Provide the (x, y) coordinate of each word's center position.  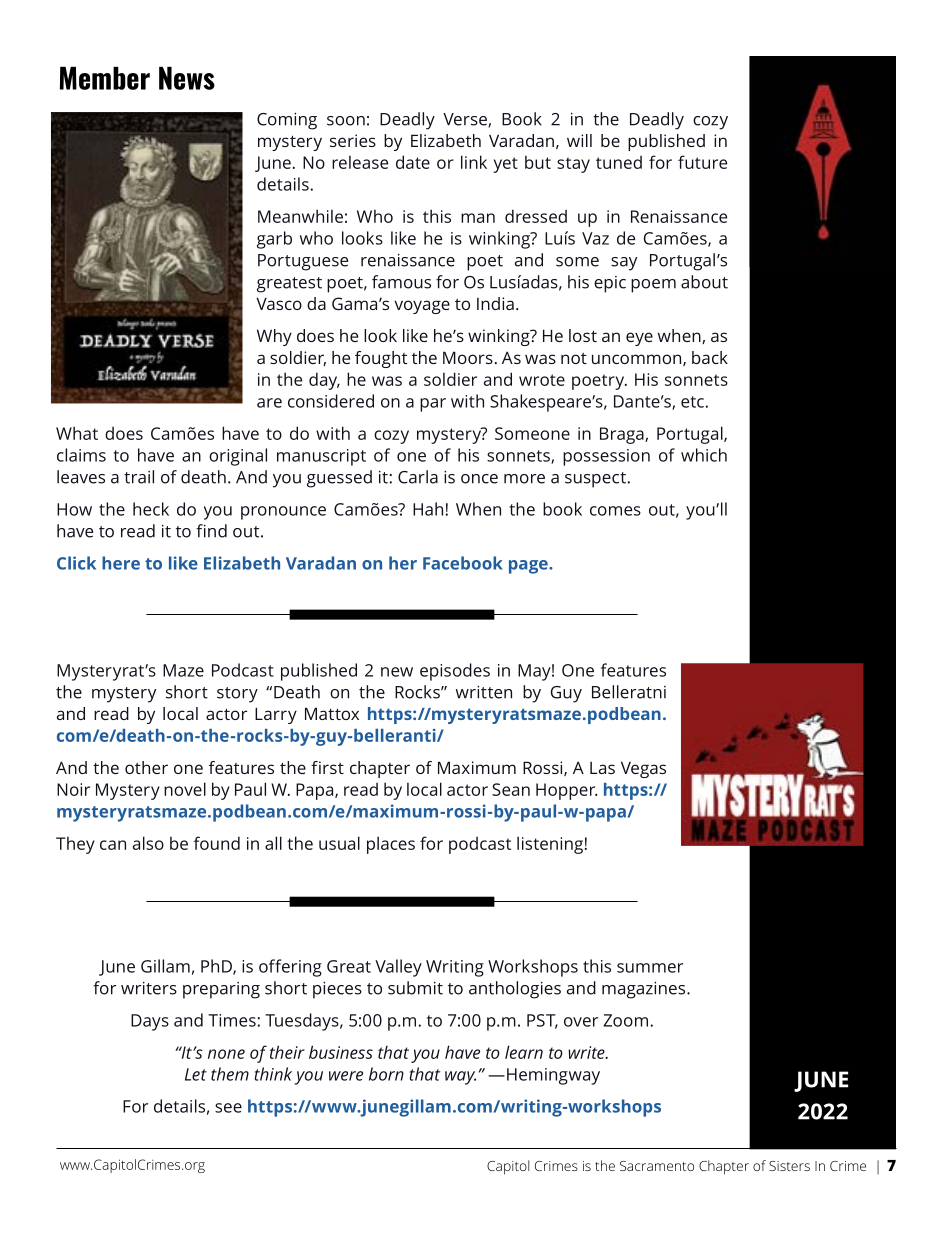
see (228, 1108)
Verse (466, 120)
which (704, 455)
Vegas (643, 769)
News (187, 78)
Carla (418, 477)
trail (139, 477)
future (702, 162)
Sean (511, 789)
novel (185, 789)
